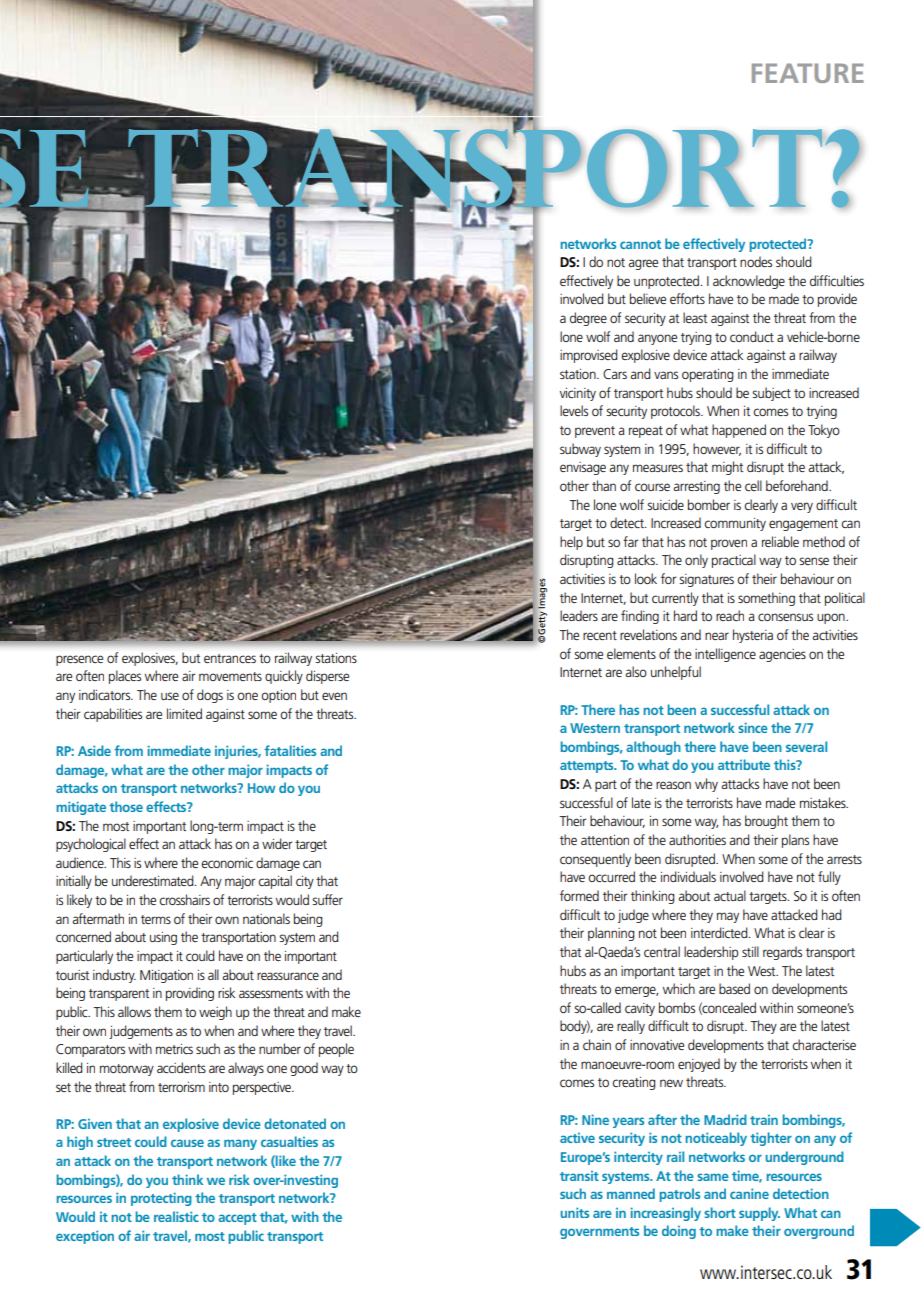  What do you see at coordinates (728, 917) in the image?
I see `may` at bounding box center [728, 917].
